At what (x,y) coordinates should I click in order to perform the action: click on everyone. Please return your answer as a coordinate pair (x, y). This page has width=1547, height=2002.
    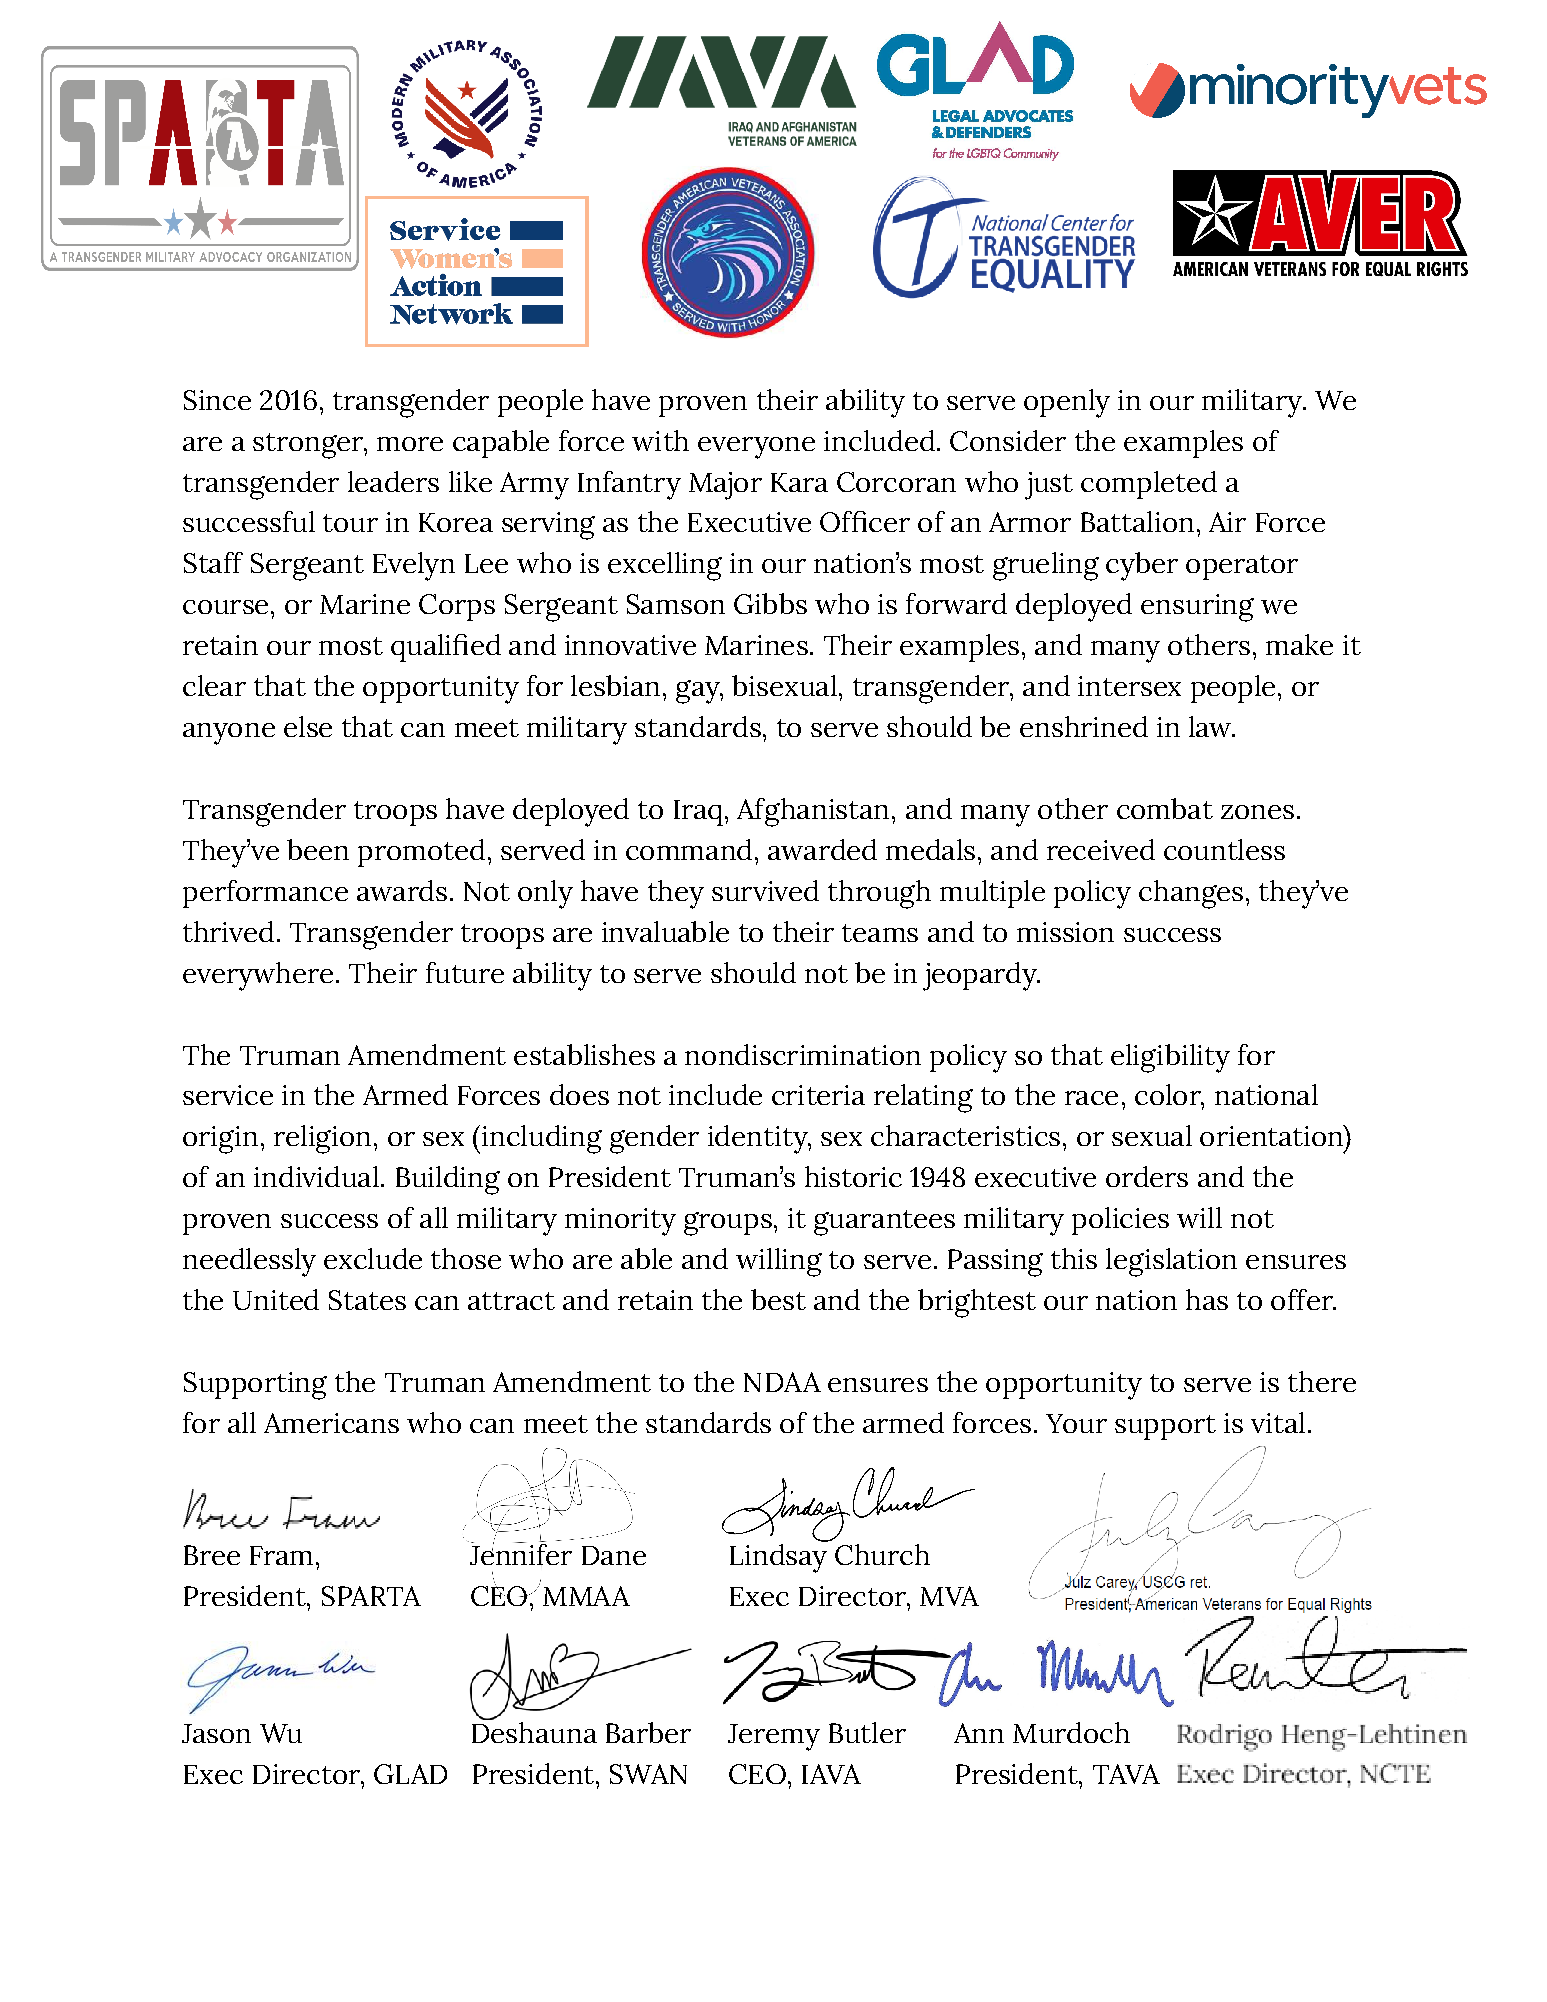
    Looking at the image, I should click on (756, 448).
